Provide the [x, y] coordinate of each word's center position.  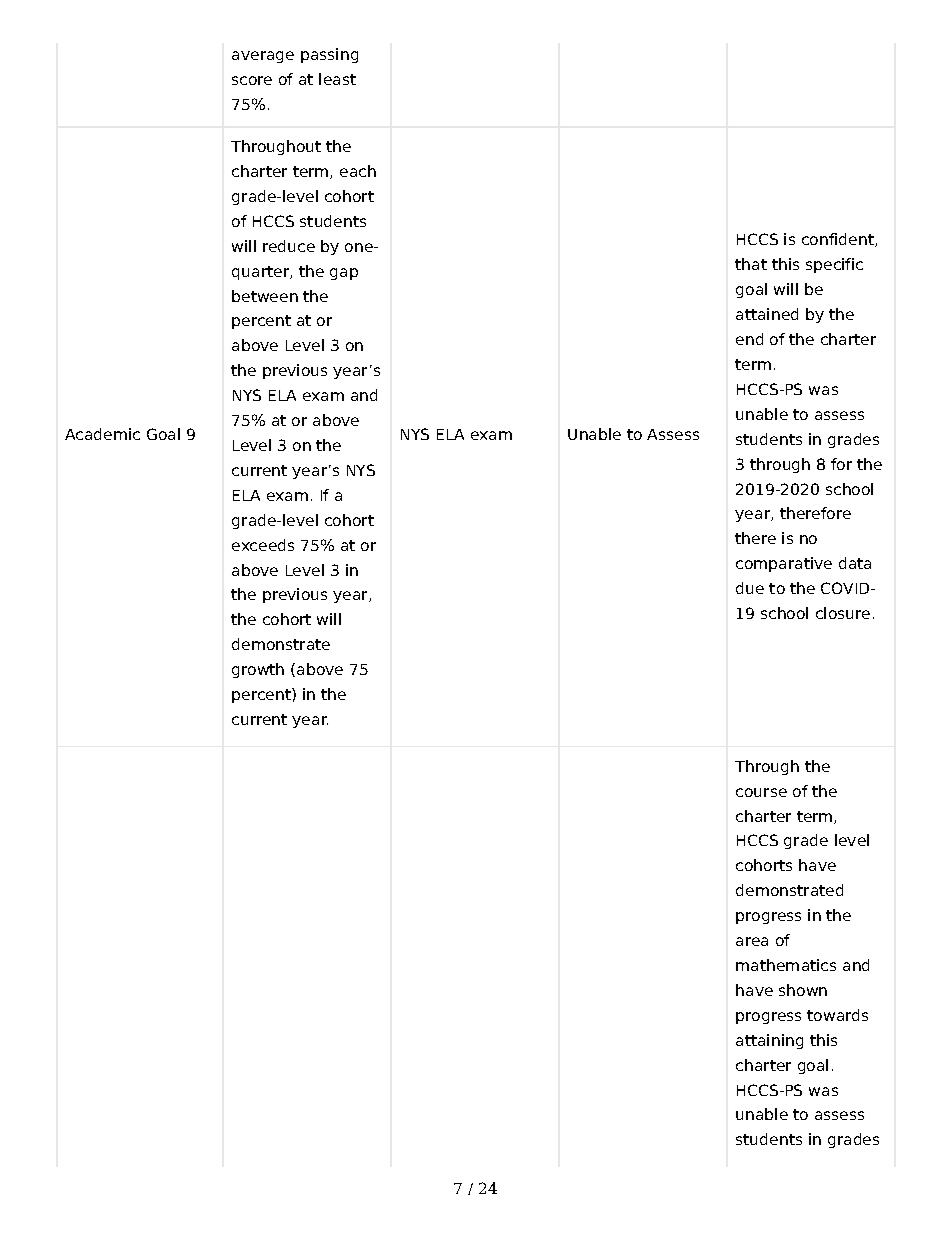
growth [258, 670]
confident [839, 240]
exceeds [263, 545]
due [750, 588]
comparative [784, 564]
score [252, 80]
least [337, 79]
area [752, 941]
